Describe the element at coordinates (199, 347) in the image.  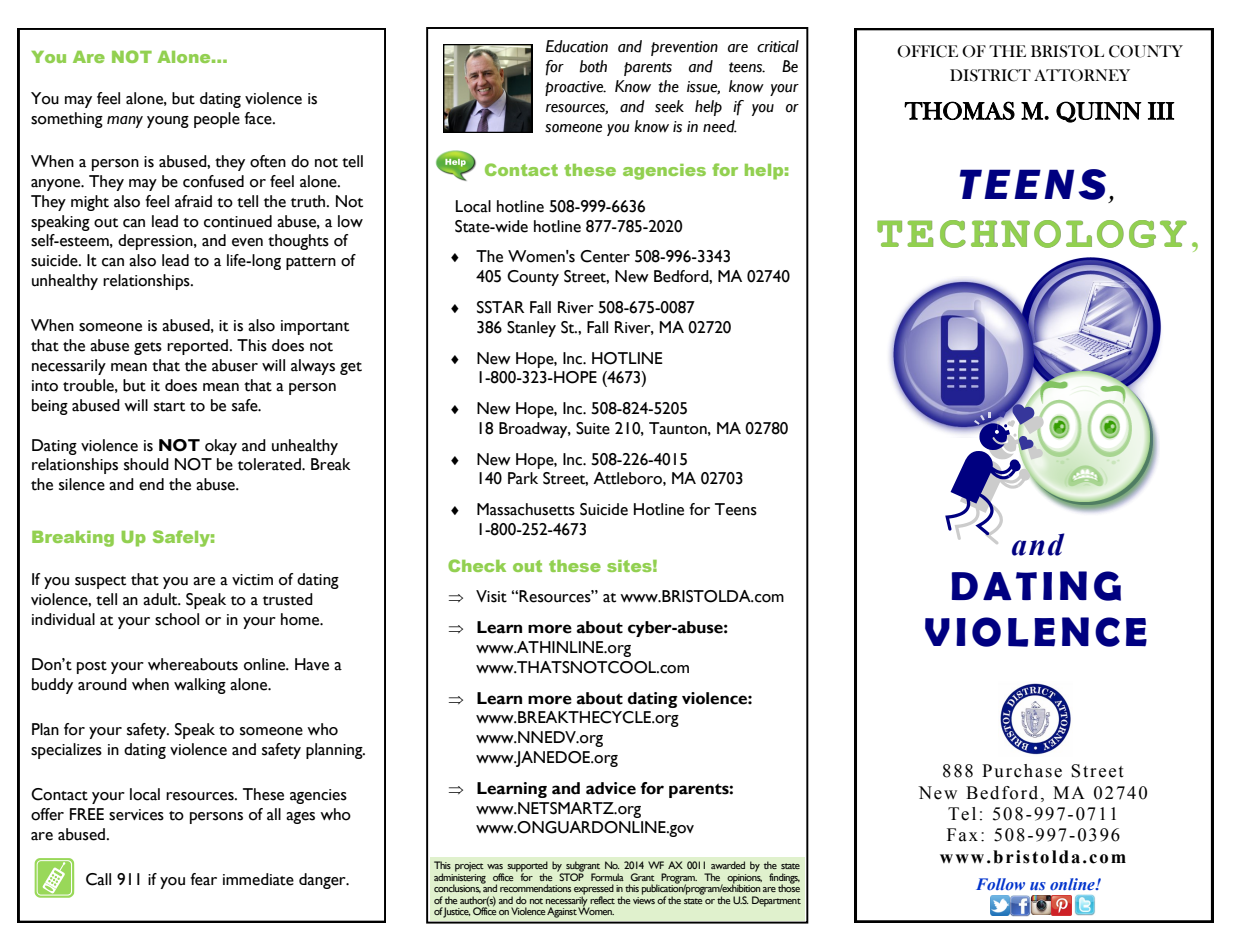
I see `reported` at that location.
